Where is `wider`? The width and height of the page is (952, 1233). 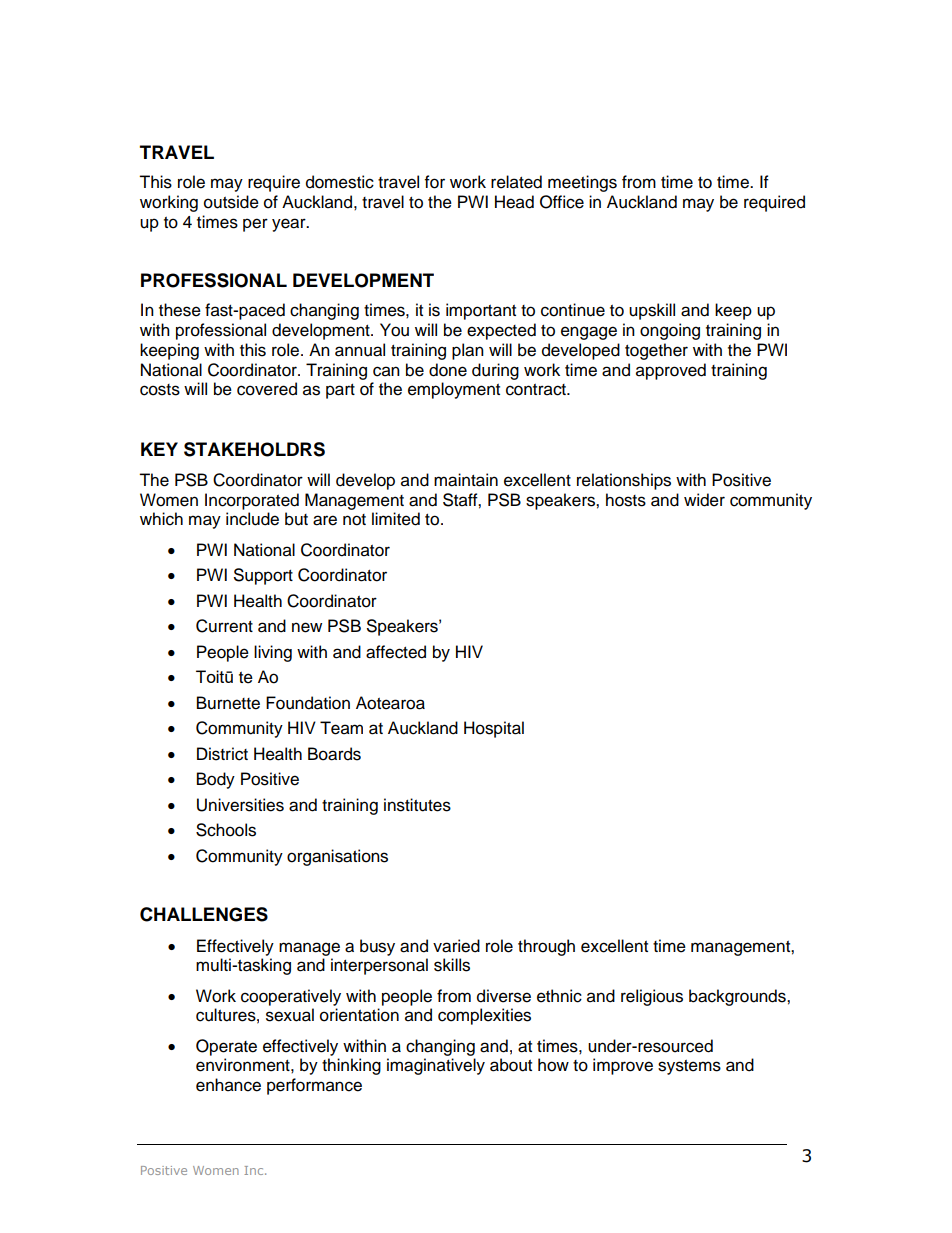 wider is located at coordinates (704, 500).
